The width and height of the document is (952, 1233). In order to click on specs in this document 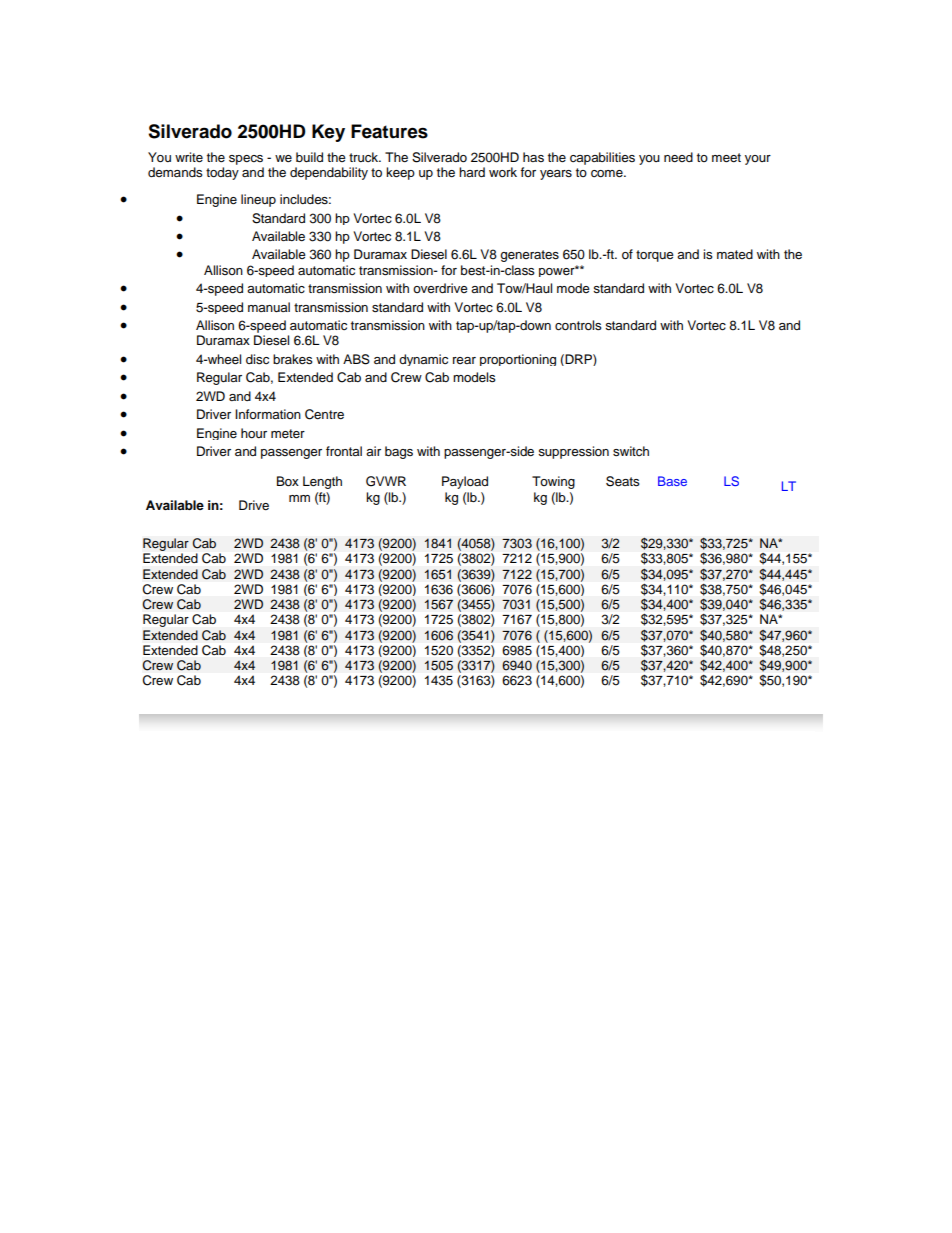, I will do `click(246, 160)`.
